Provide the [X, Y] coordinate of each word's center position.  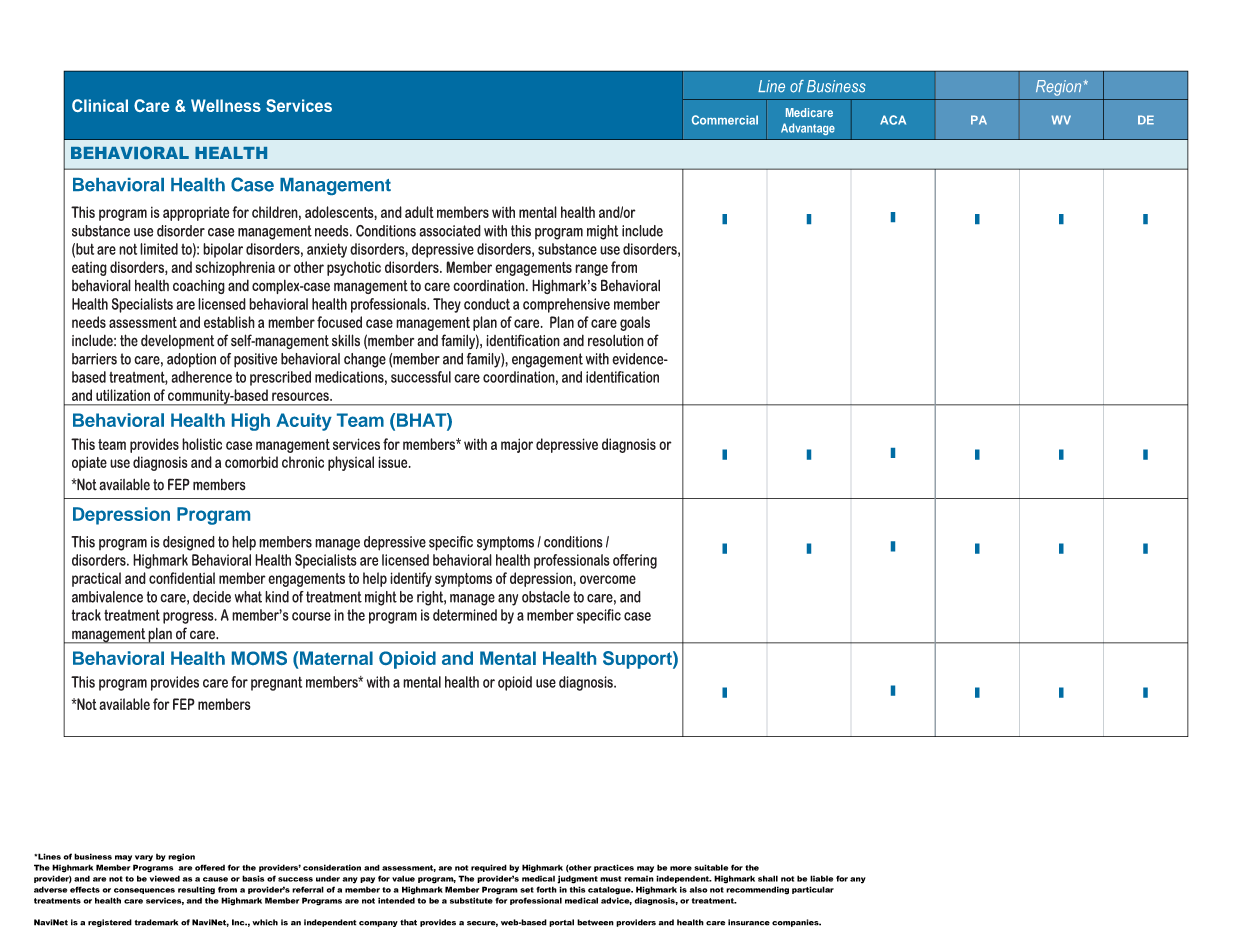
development [177, 341]
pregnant [276, 683]
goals [635, 323]
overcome [608, 579]
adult [419, 212]
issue [394, 462]
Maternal [336, 658]
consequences [144, 891]
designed [189, 543]
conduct [487, 304]
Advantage [808, 129]
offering [635, 561]
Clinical [100, 105]
